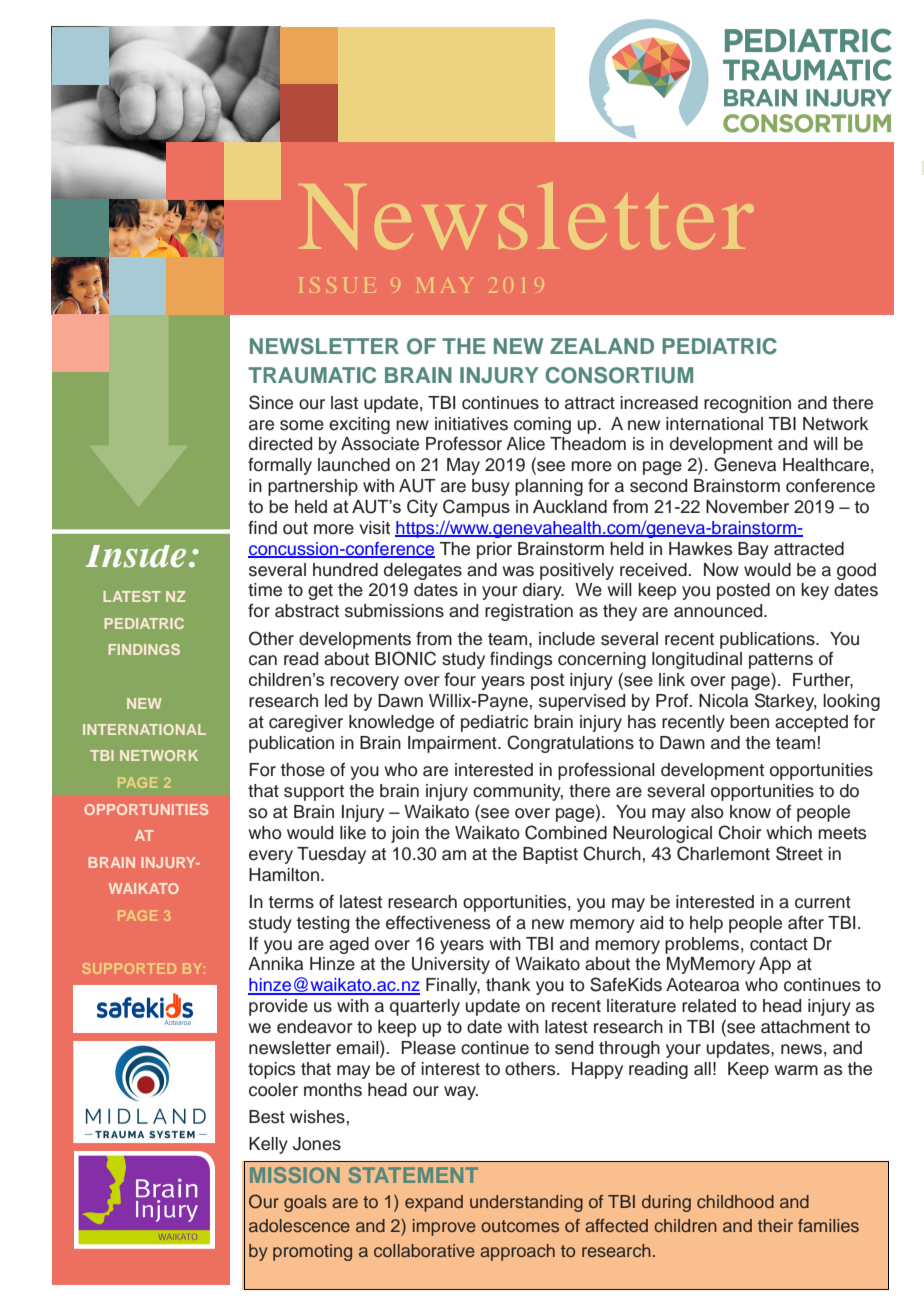 Image resolution: width=924 pixels, height=1308 pixels. I want to click on four, so click(460, 679).
